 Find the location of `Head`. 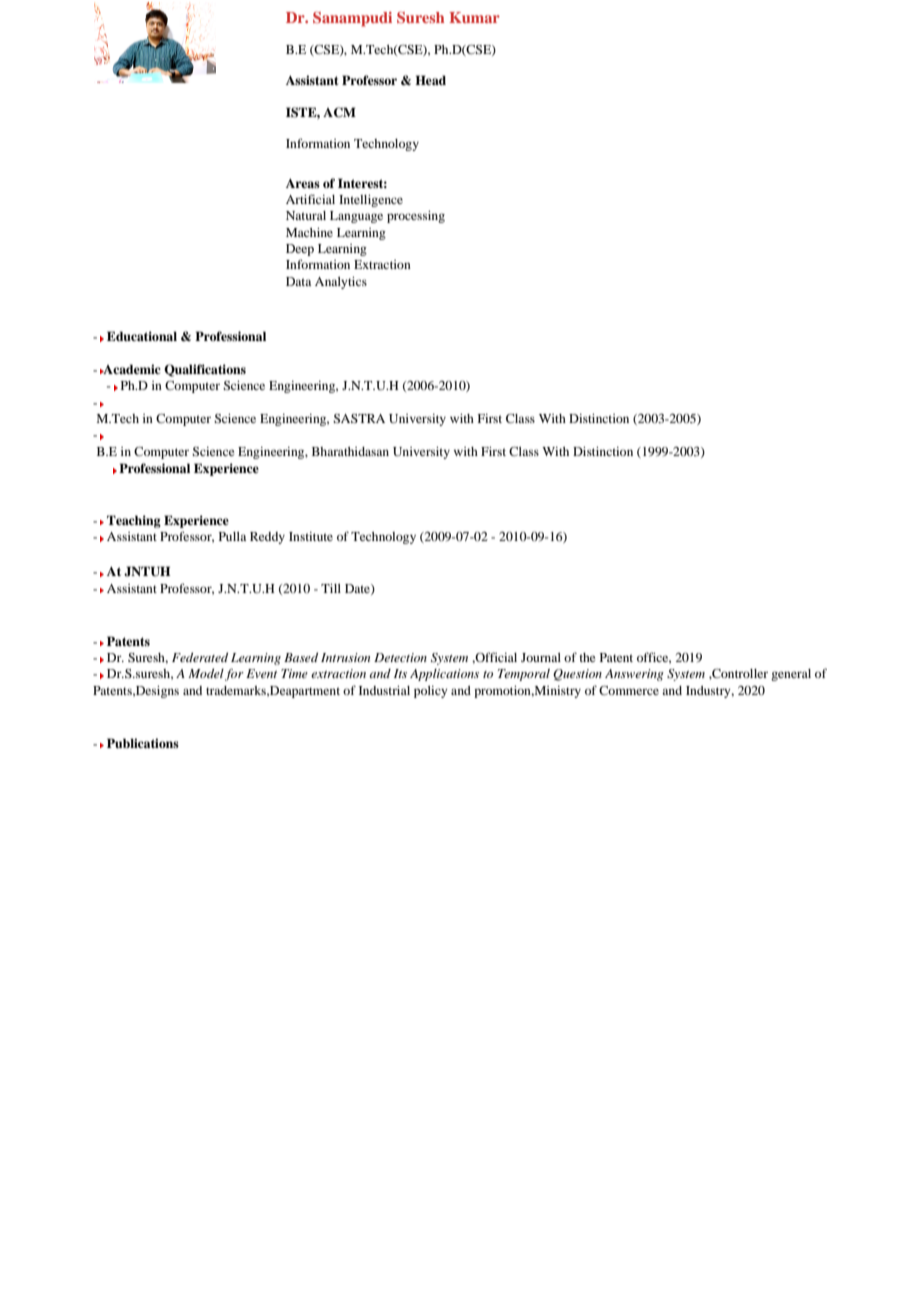

Head is located at coordinates (430, 80).
